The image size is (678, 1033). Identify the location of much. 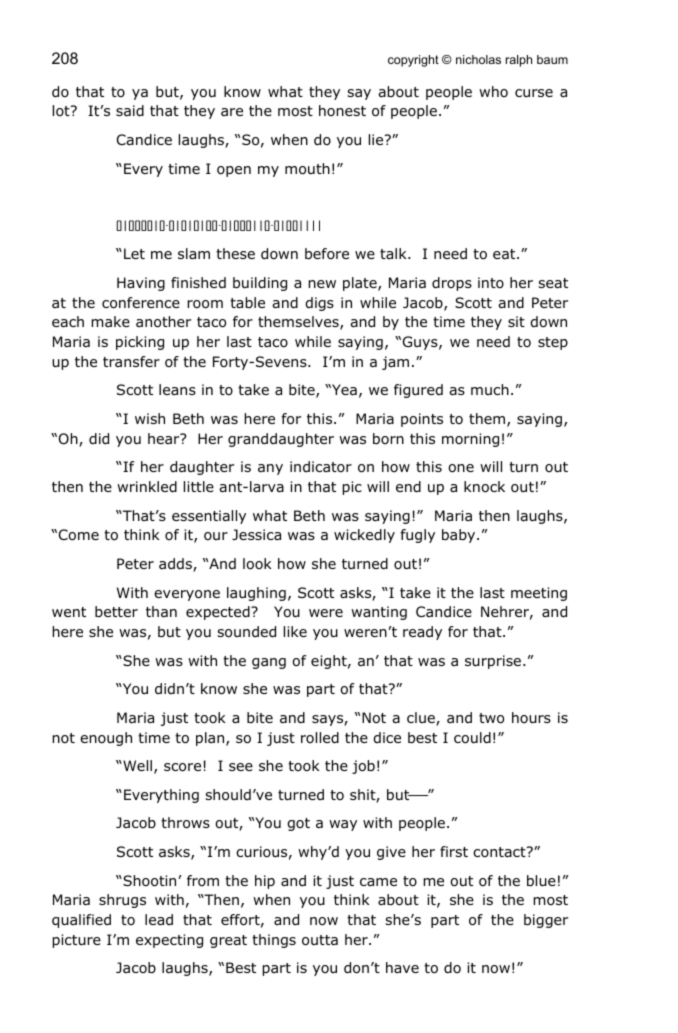
(490, 389).
